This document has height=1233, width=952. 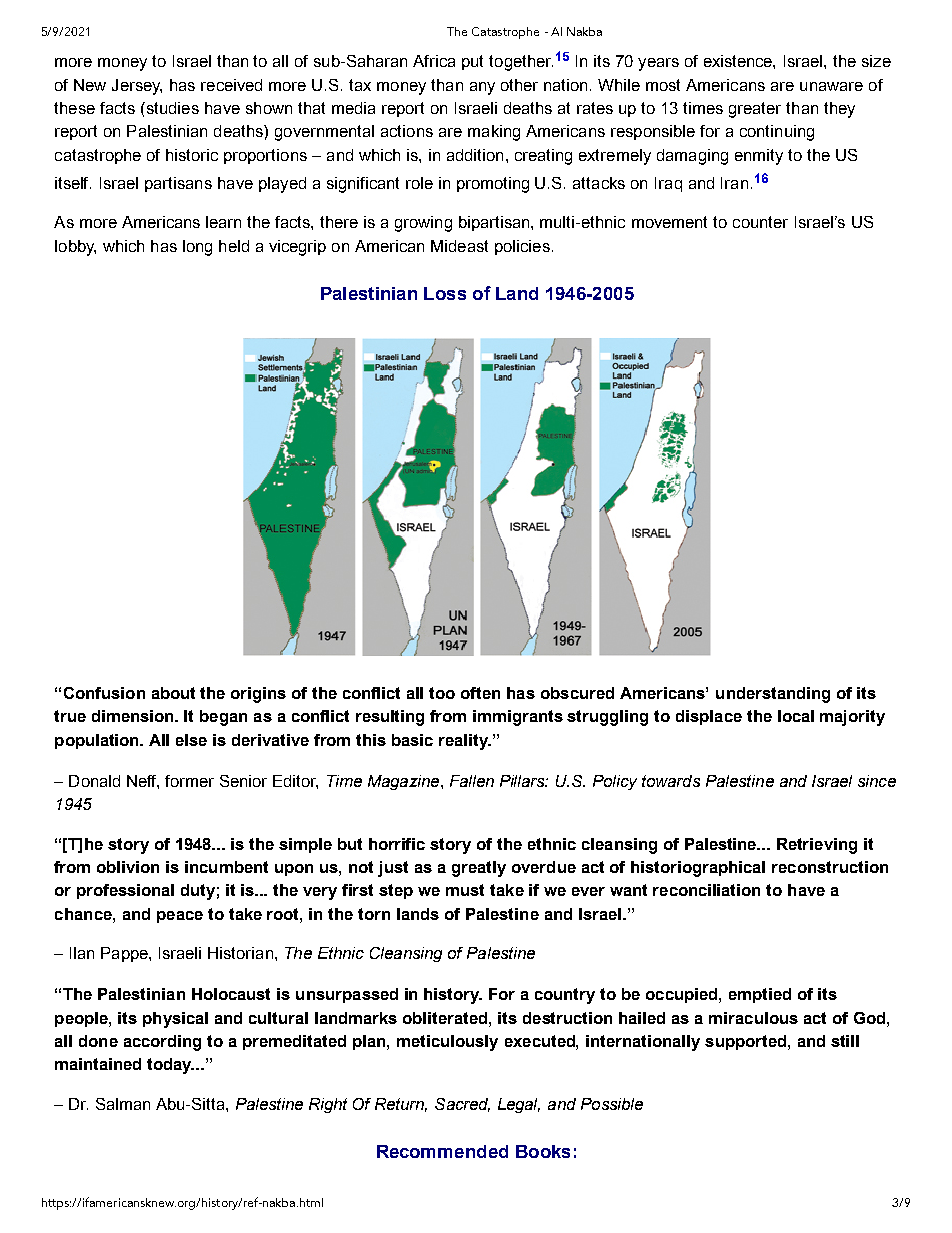 What do you see at coordinates (482, 88) in the document?
I see `any` at bounding box center [482, 88].
